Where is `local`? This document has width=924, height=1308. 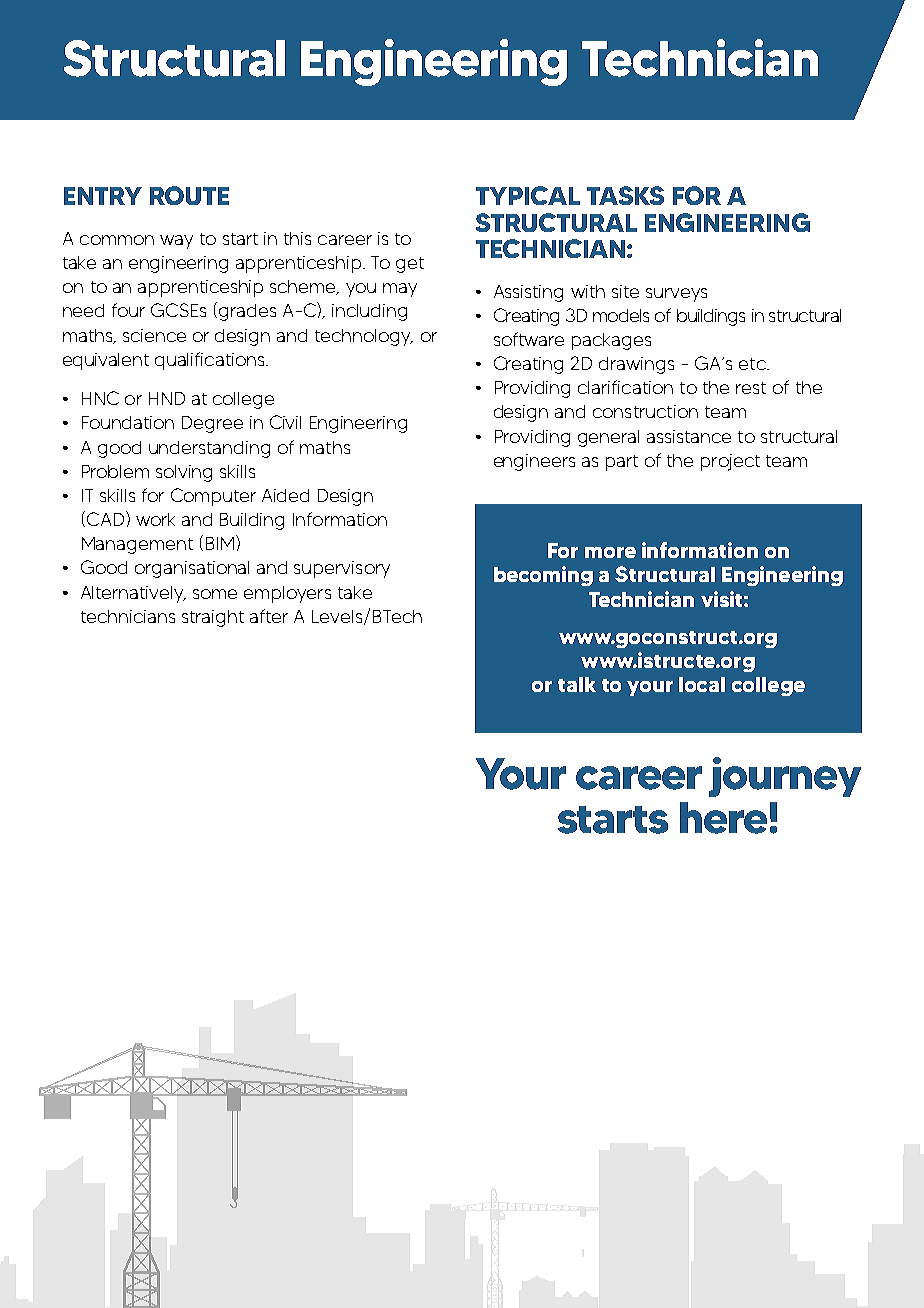
local is located at coordinates (702, 684).
